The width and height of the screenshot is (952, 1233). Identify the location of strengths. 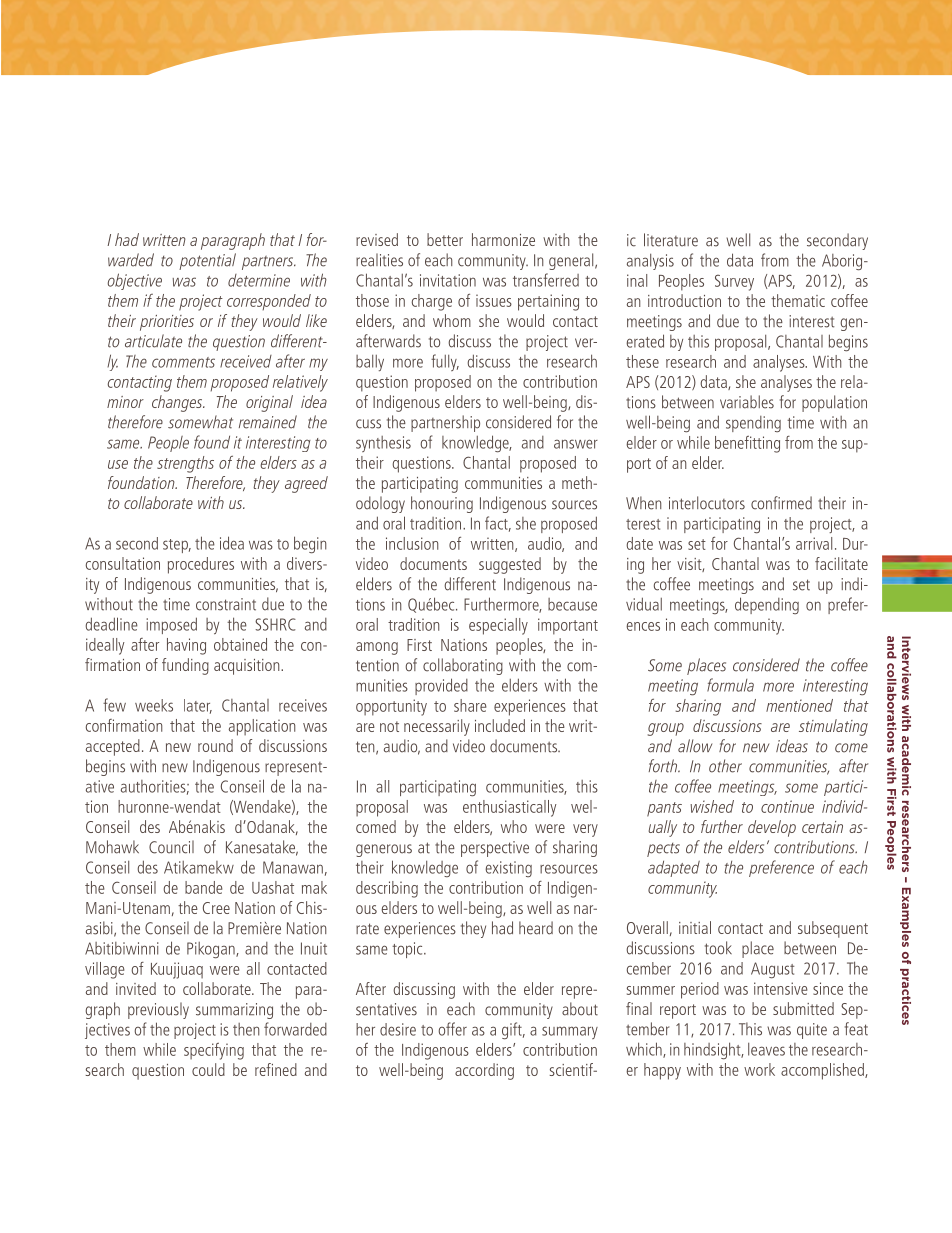
(185, 464).
